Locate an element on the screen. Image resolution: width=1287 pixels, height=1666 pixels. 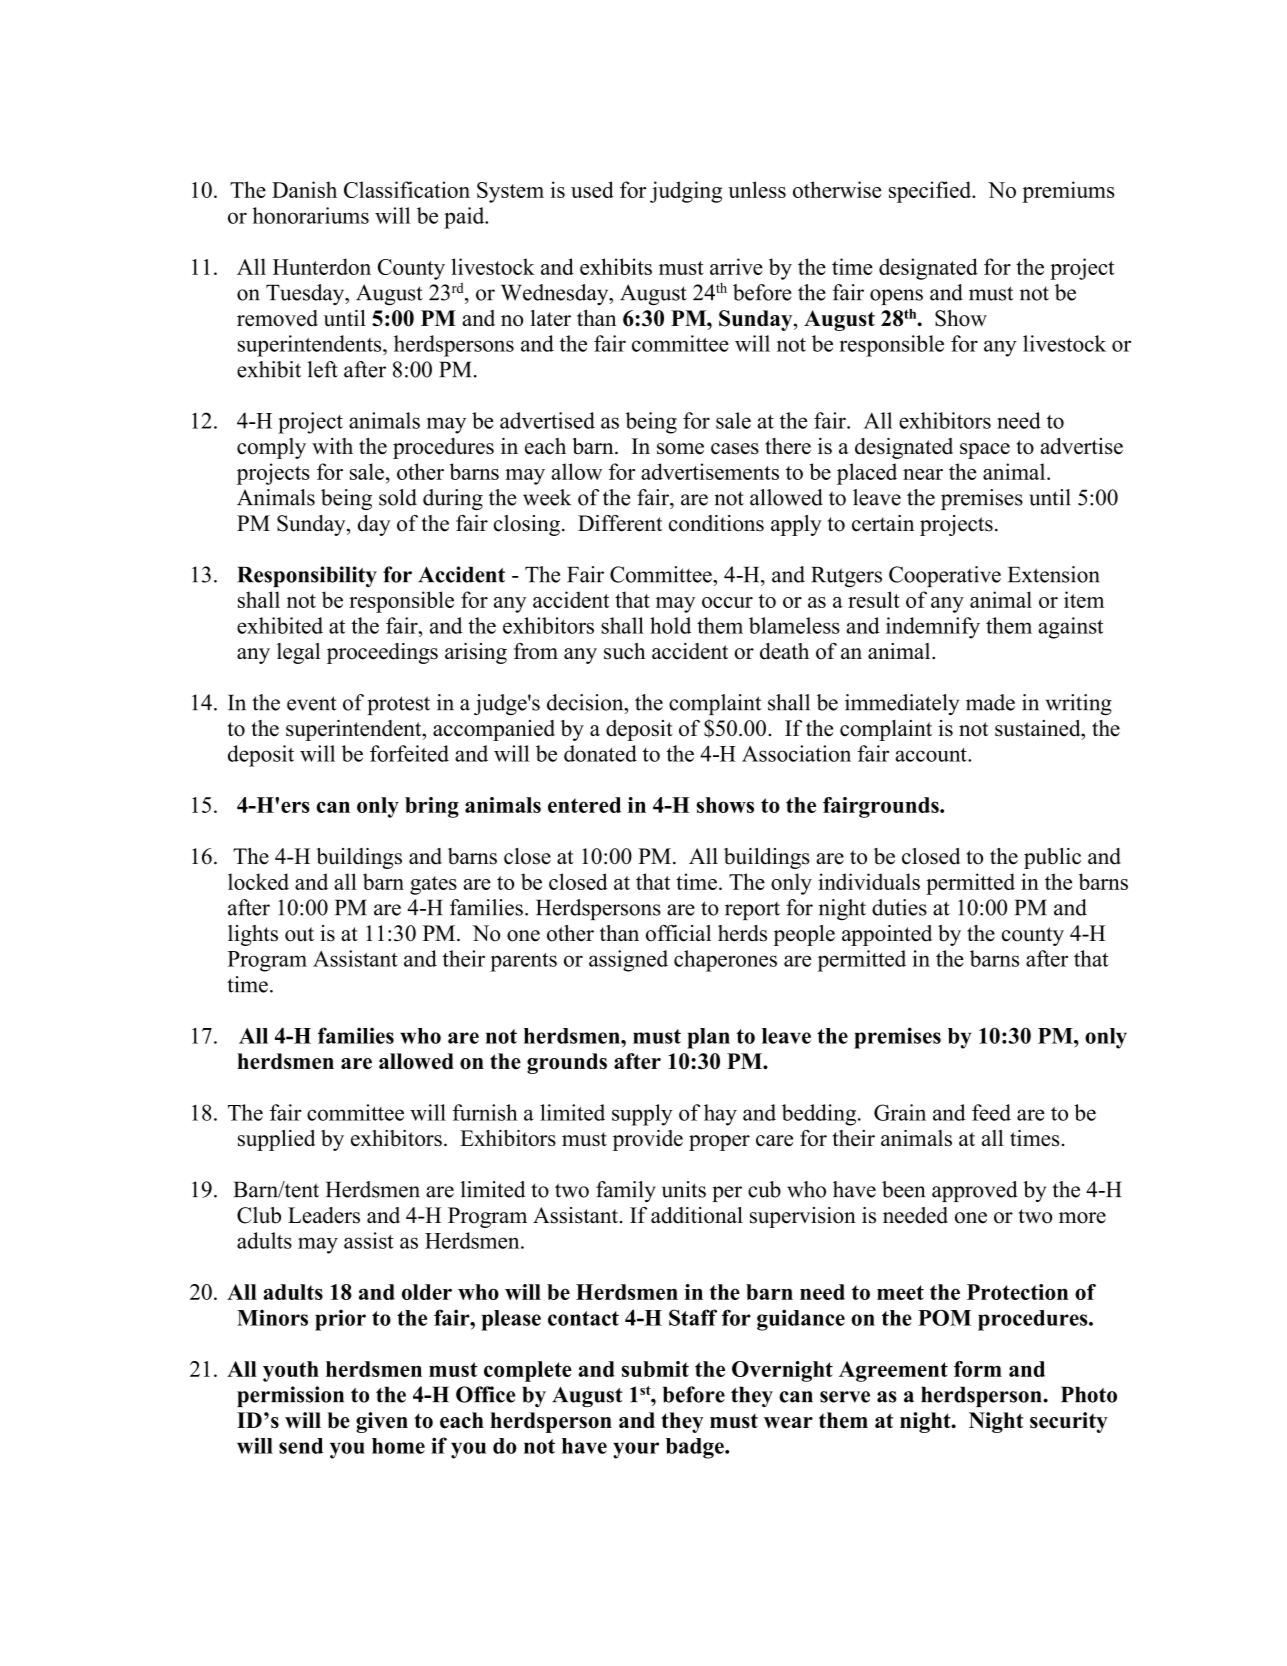
judging is located at coordinates (686, 192).
